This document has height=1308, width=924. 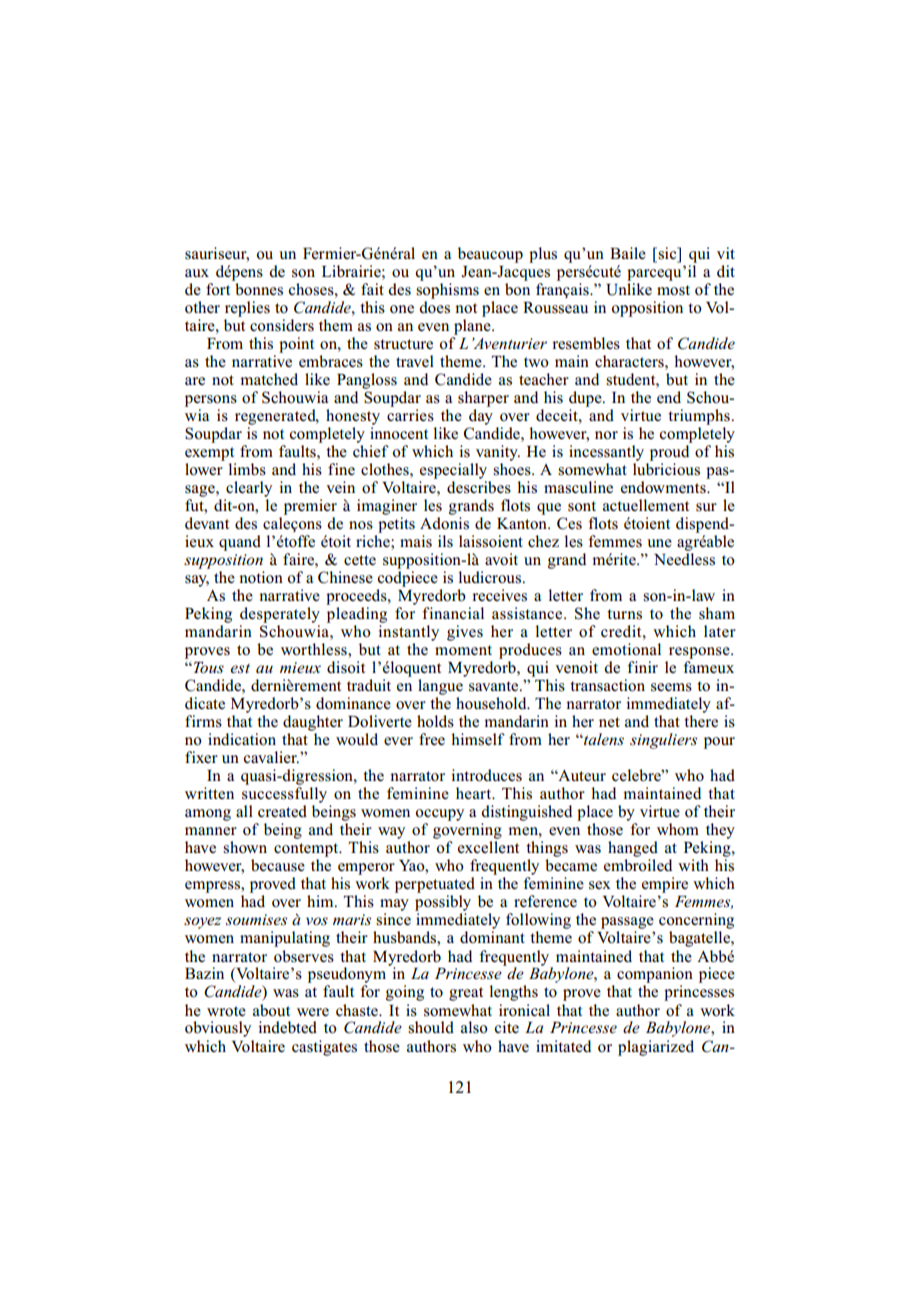 What do you see at coordinates (626, 649) in the document?
I see `emotional` at bounding box center [626, 649].
